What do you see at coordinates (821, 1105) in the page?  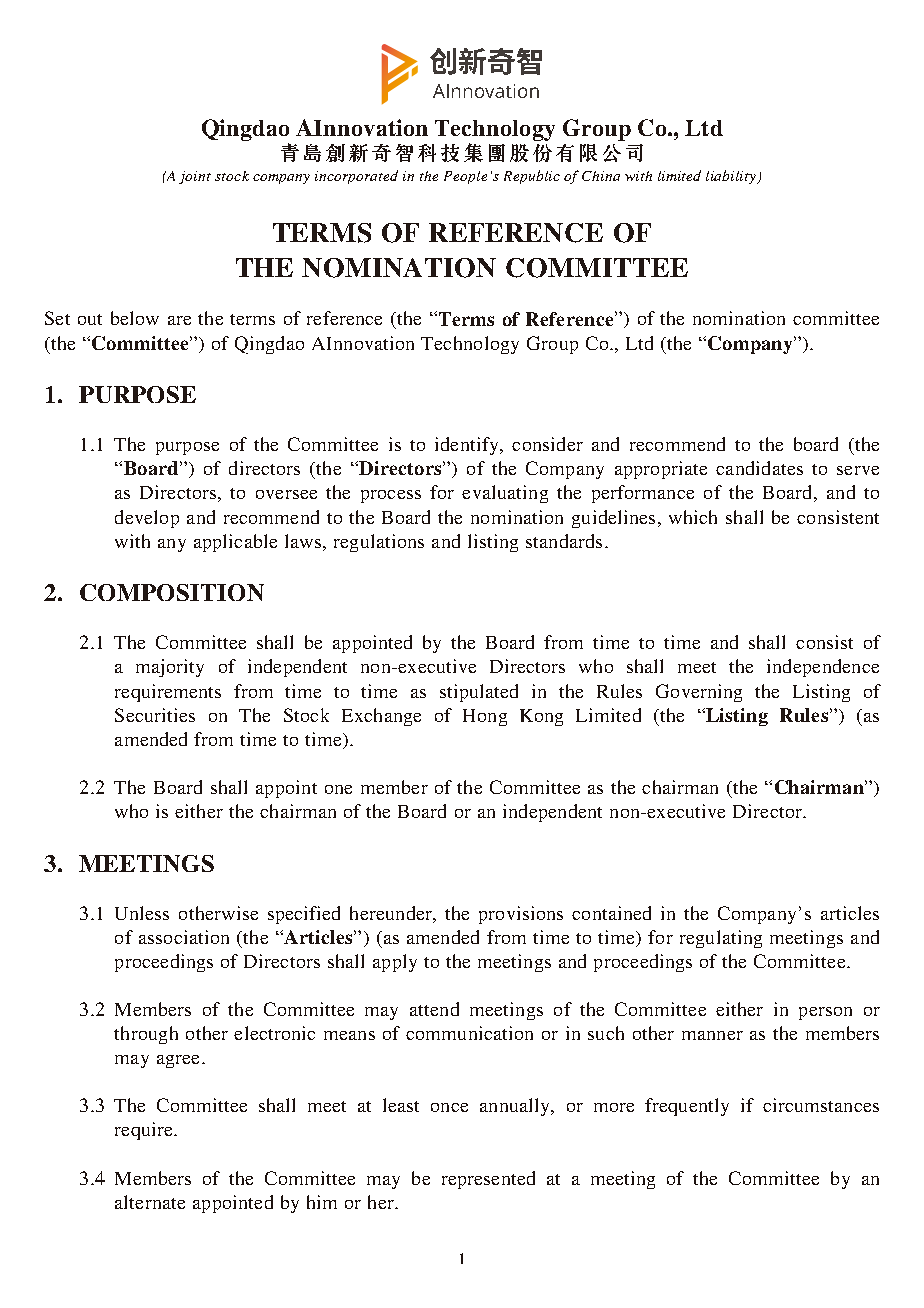 I see `circumstances` at bounding box center [821, 1105].
